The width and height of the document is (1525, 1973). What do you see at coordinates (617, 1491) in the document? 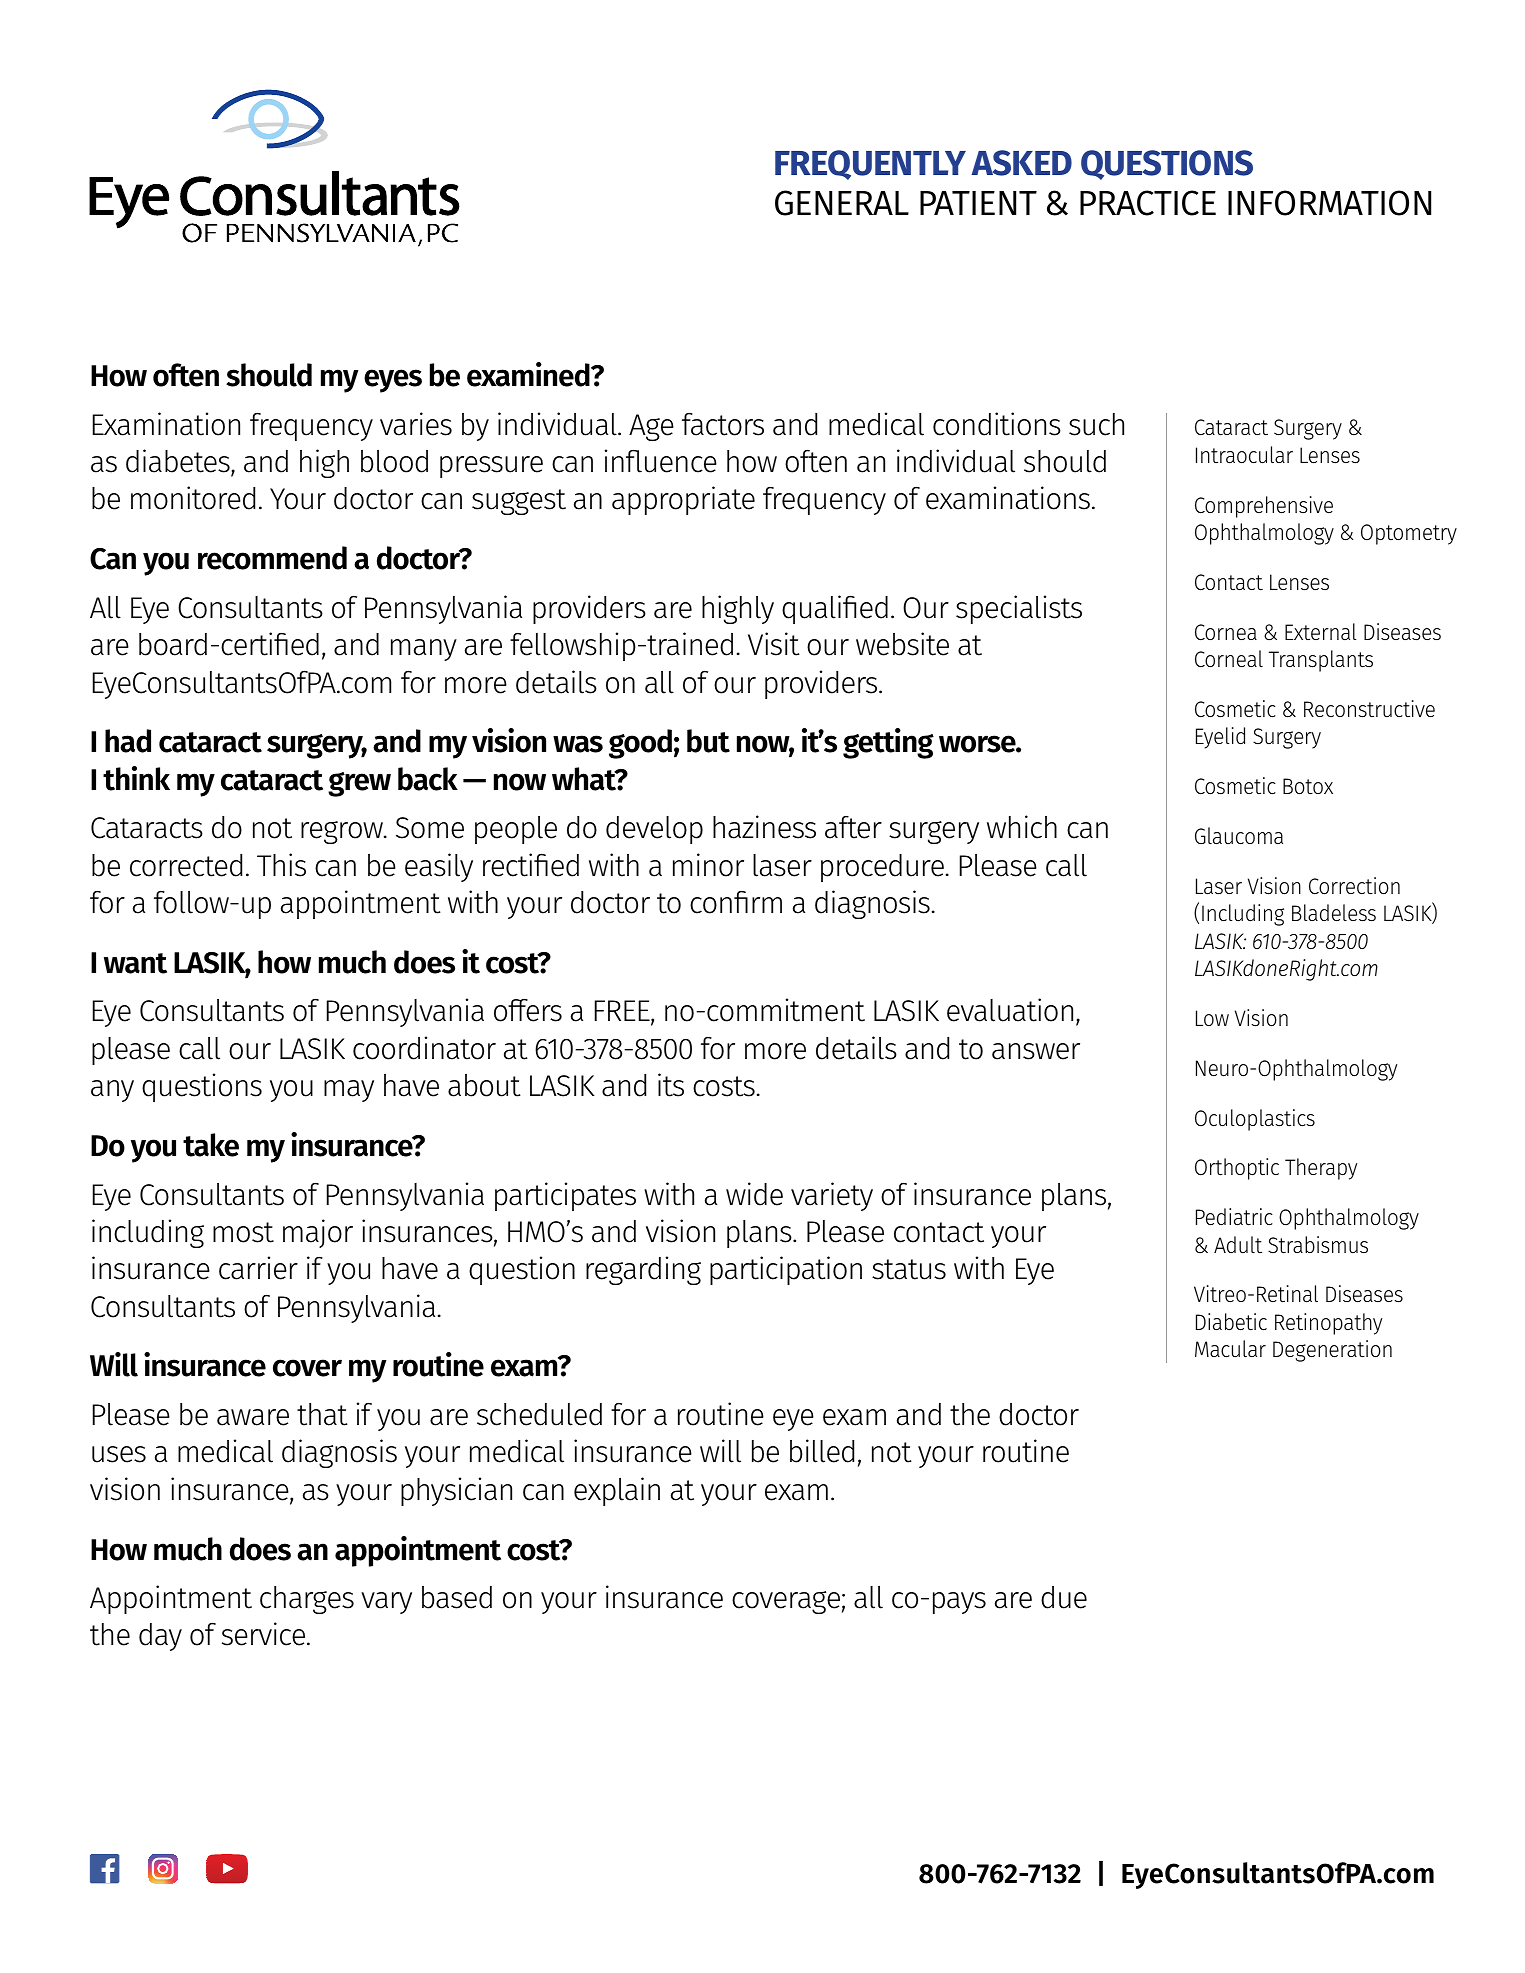
I see `explain` at bounding box center [617, 1491].
